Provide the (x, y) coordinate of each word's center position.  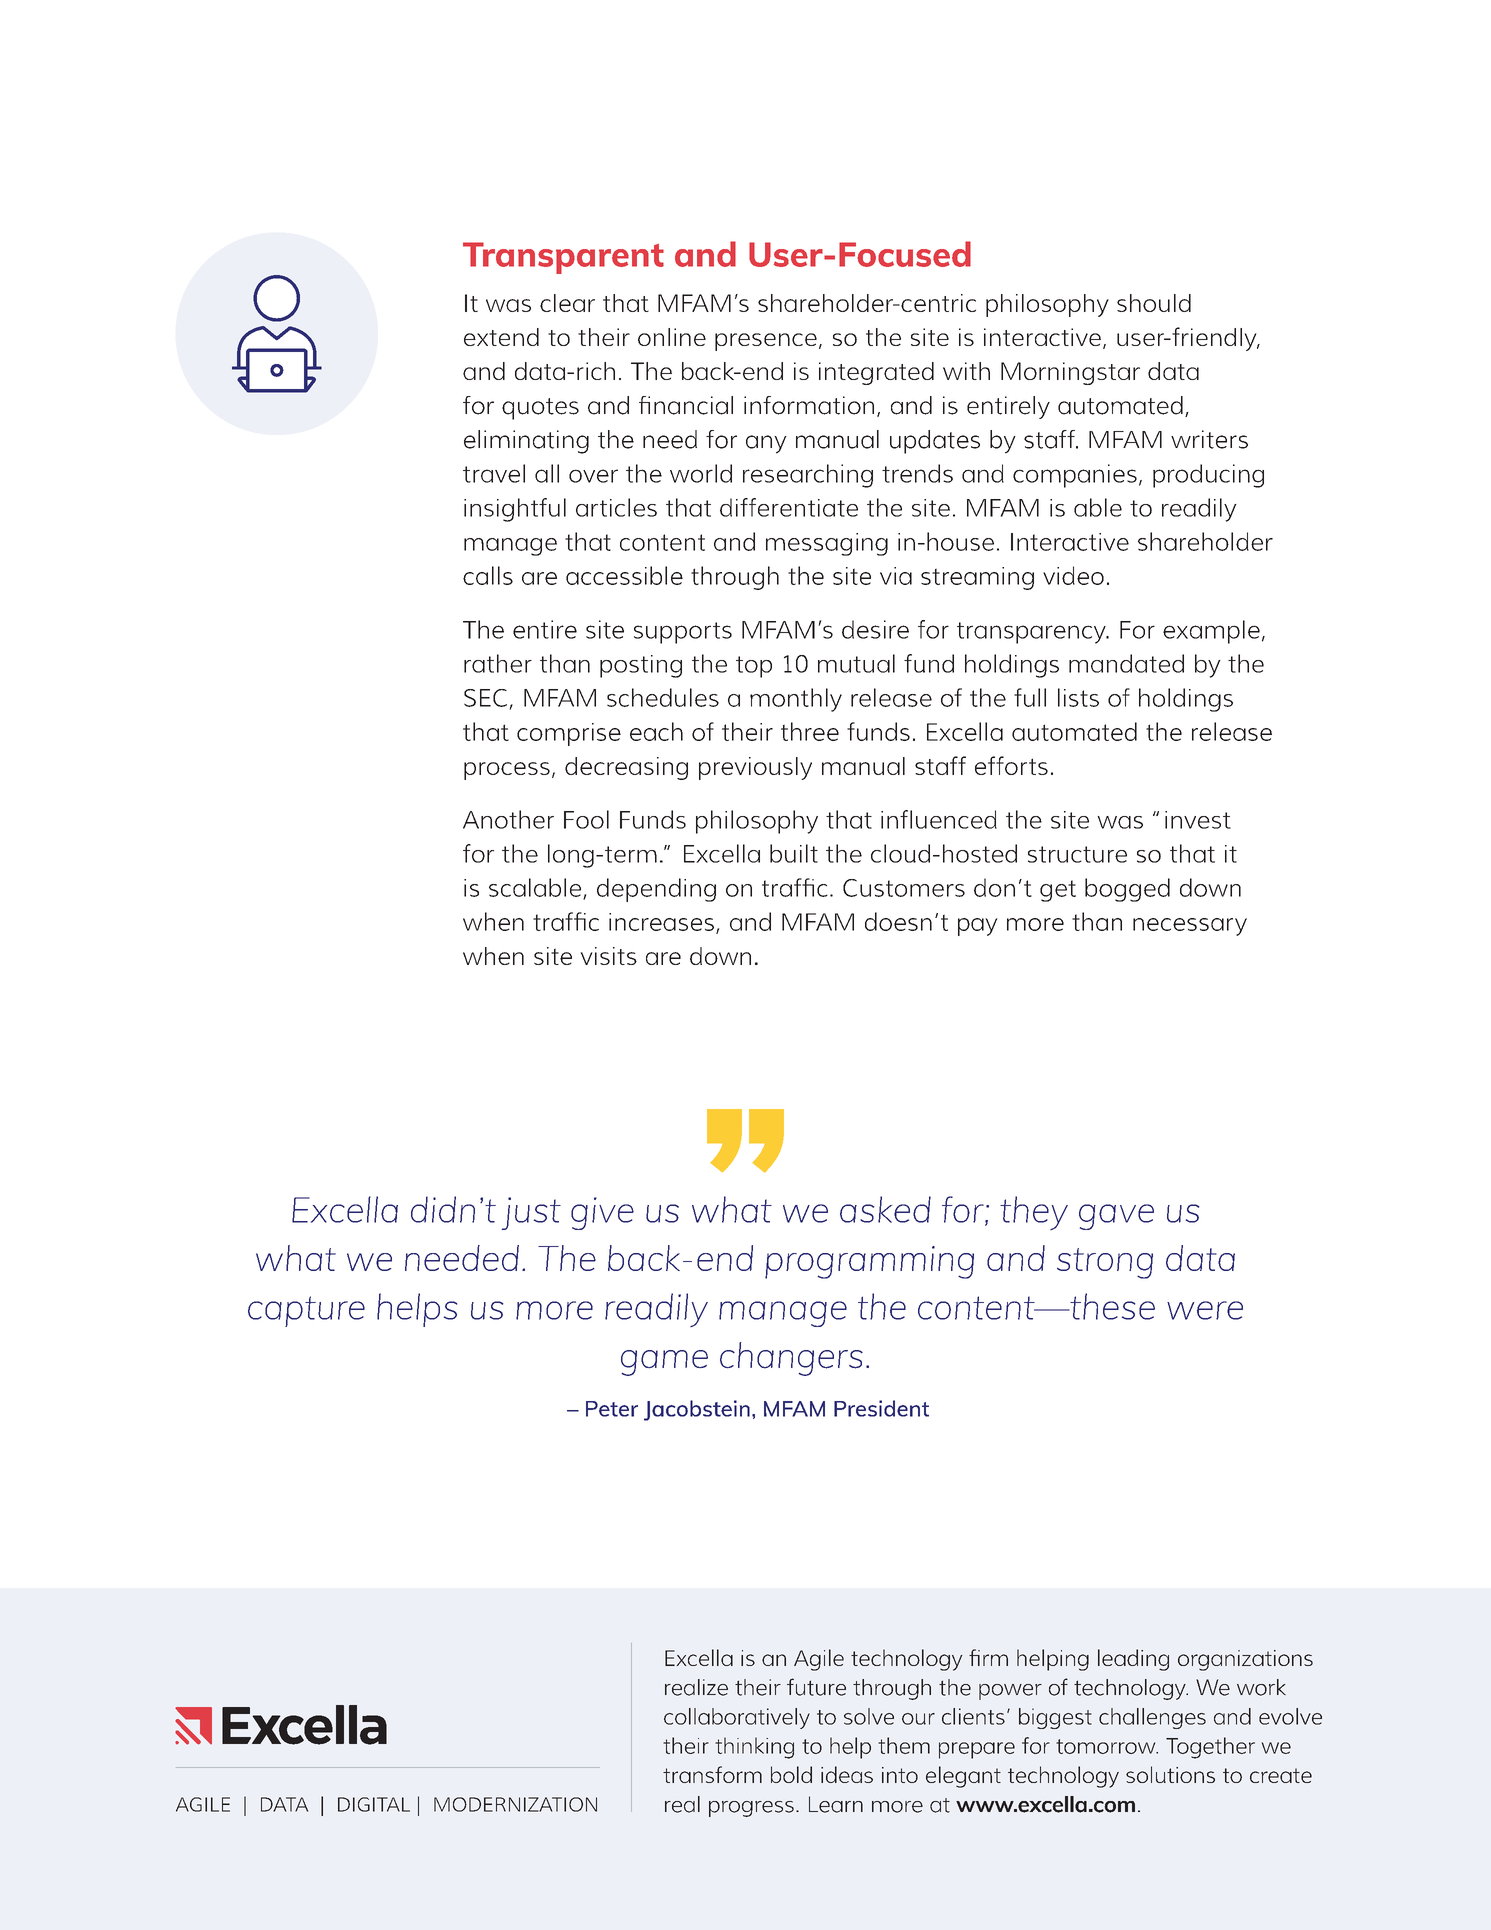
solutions (1170, 1774)
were (1205, 1310)
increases (661, 922)
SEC (485, 698)
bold (791, 1774)
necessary (1190, 927)
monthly (796, 700)
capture (306, 1311)
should (1154, 303)
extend (501, 337)
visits (608, 956)
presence (766, 342)
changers (791, 1359)
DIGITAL (374, 1804)
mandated (1126, 663)
